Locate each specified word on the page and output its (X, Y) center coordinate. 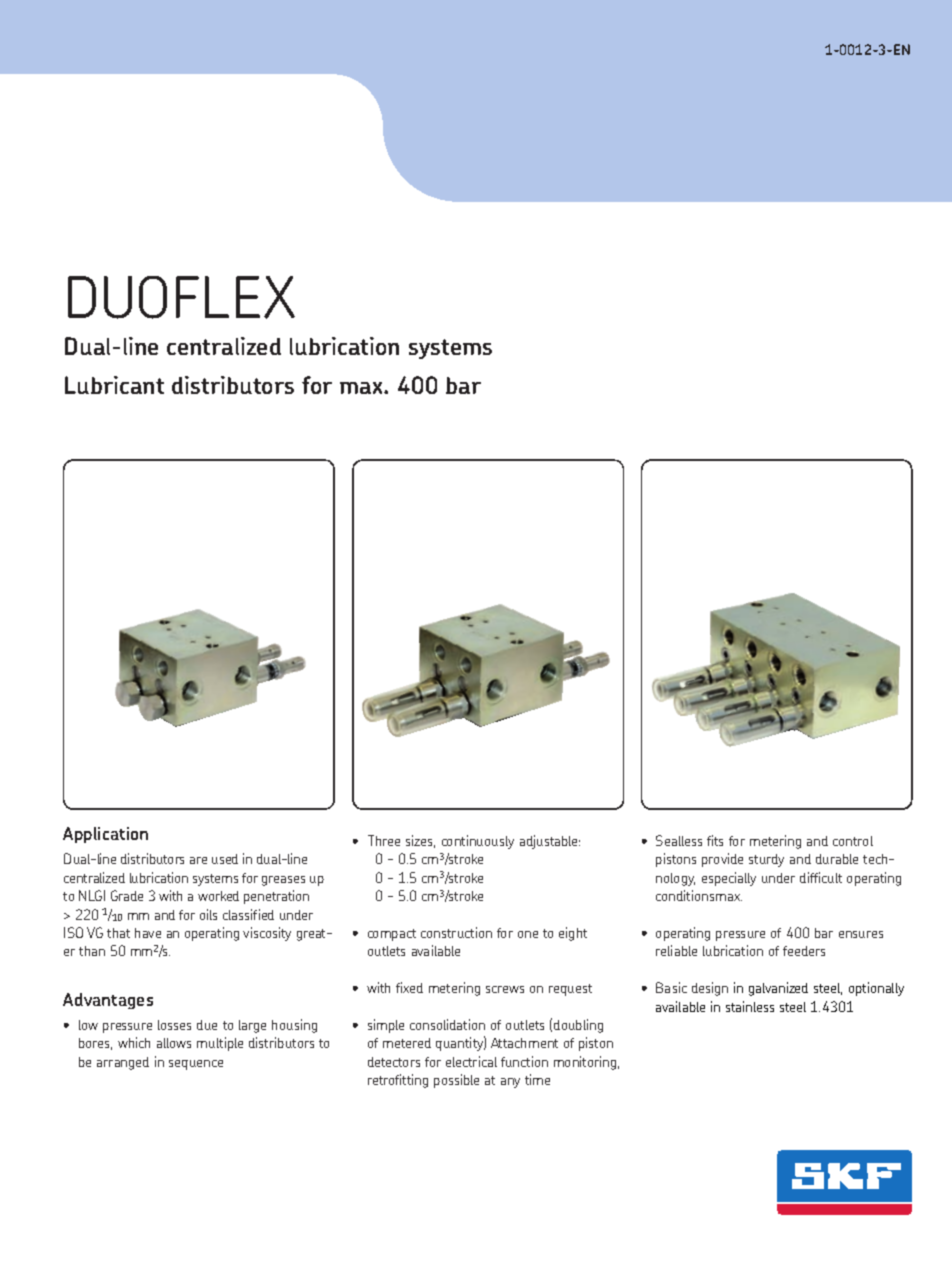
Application (105, 835)
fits (715, 840)
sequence (196, 1065)
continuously (478, 842)
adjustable (550, 842)
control (853, 841)
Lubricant (114, 385)
